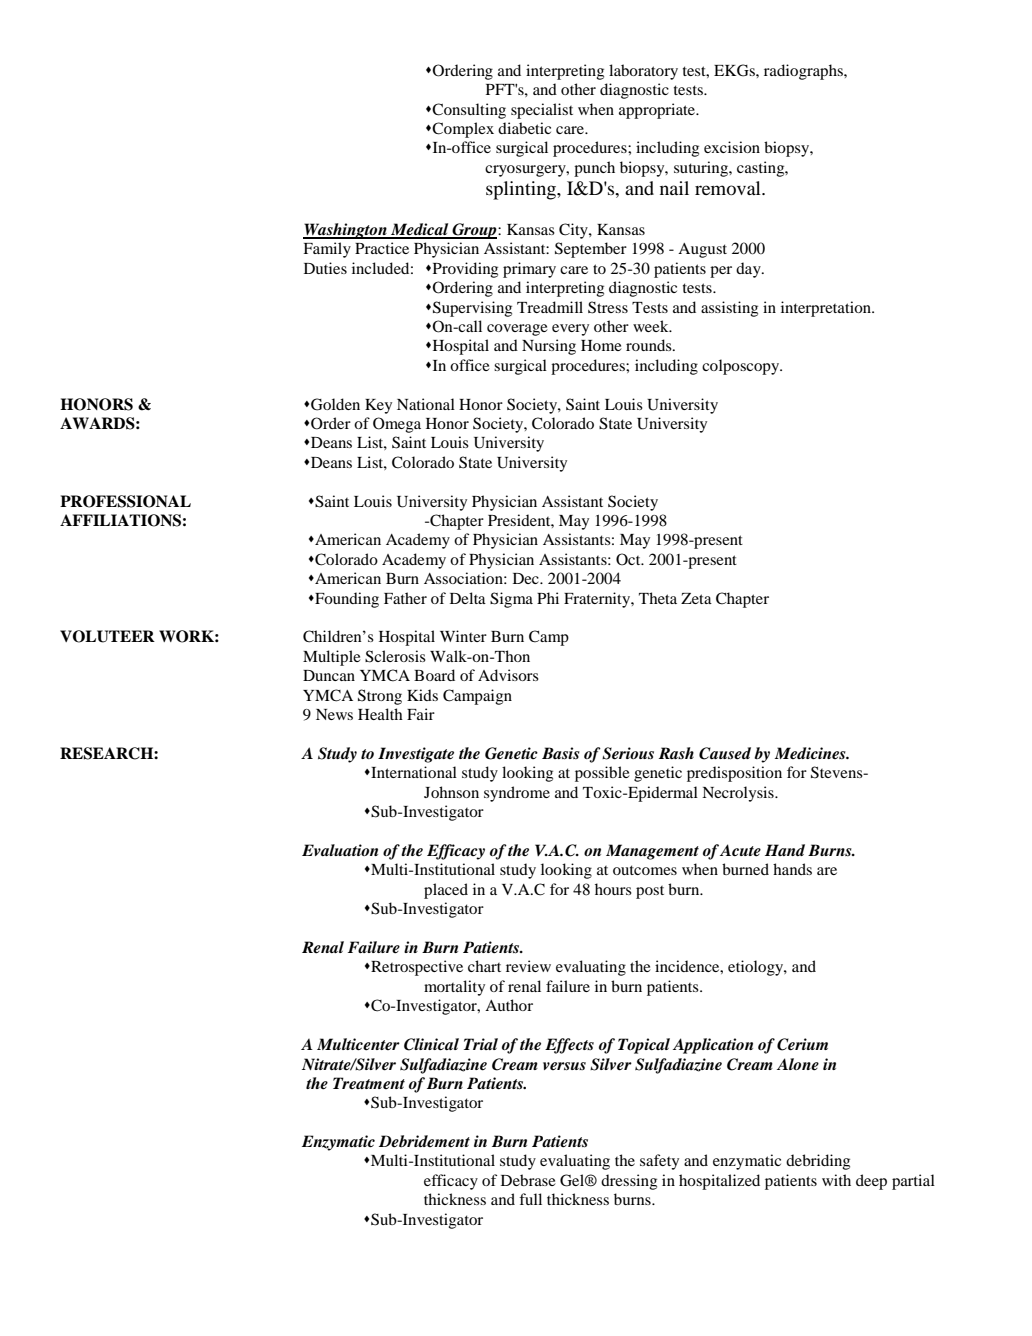 This screenshot has width=1032, height=1336. I want to click on radiographs, so click(804, 72).
